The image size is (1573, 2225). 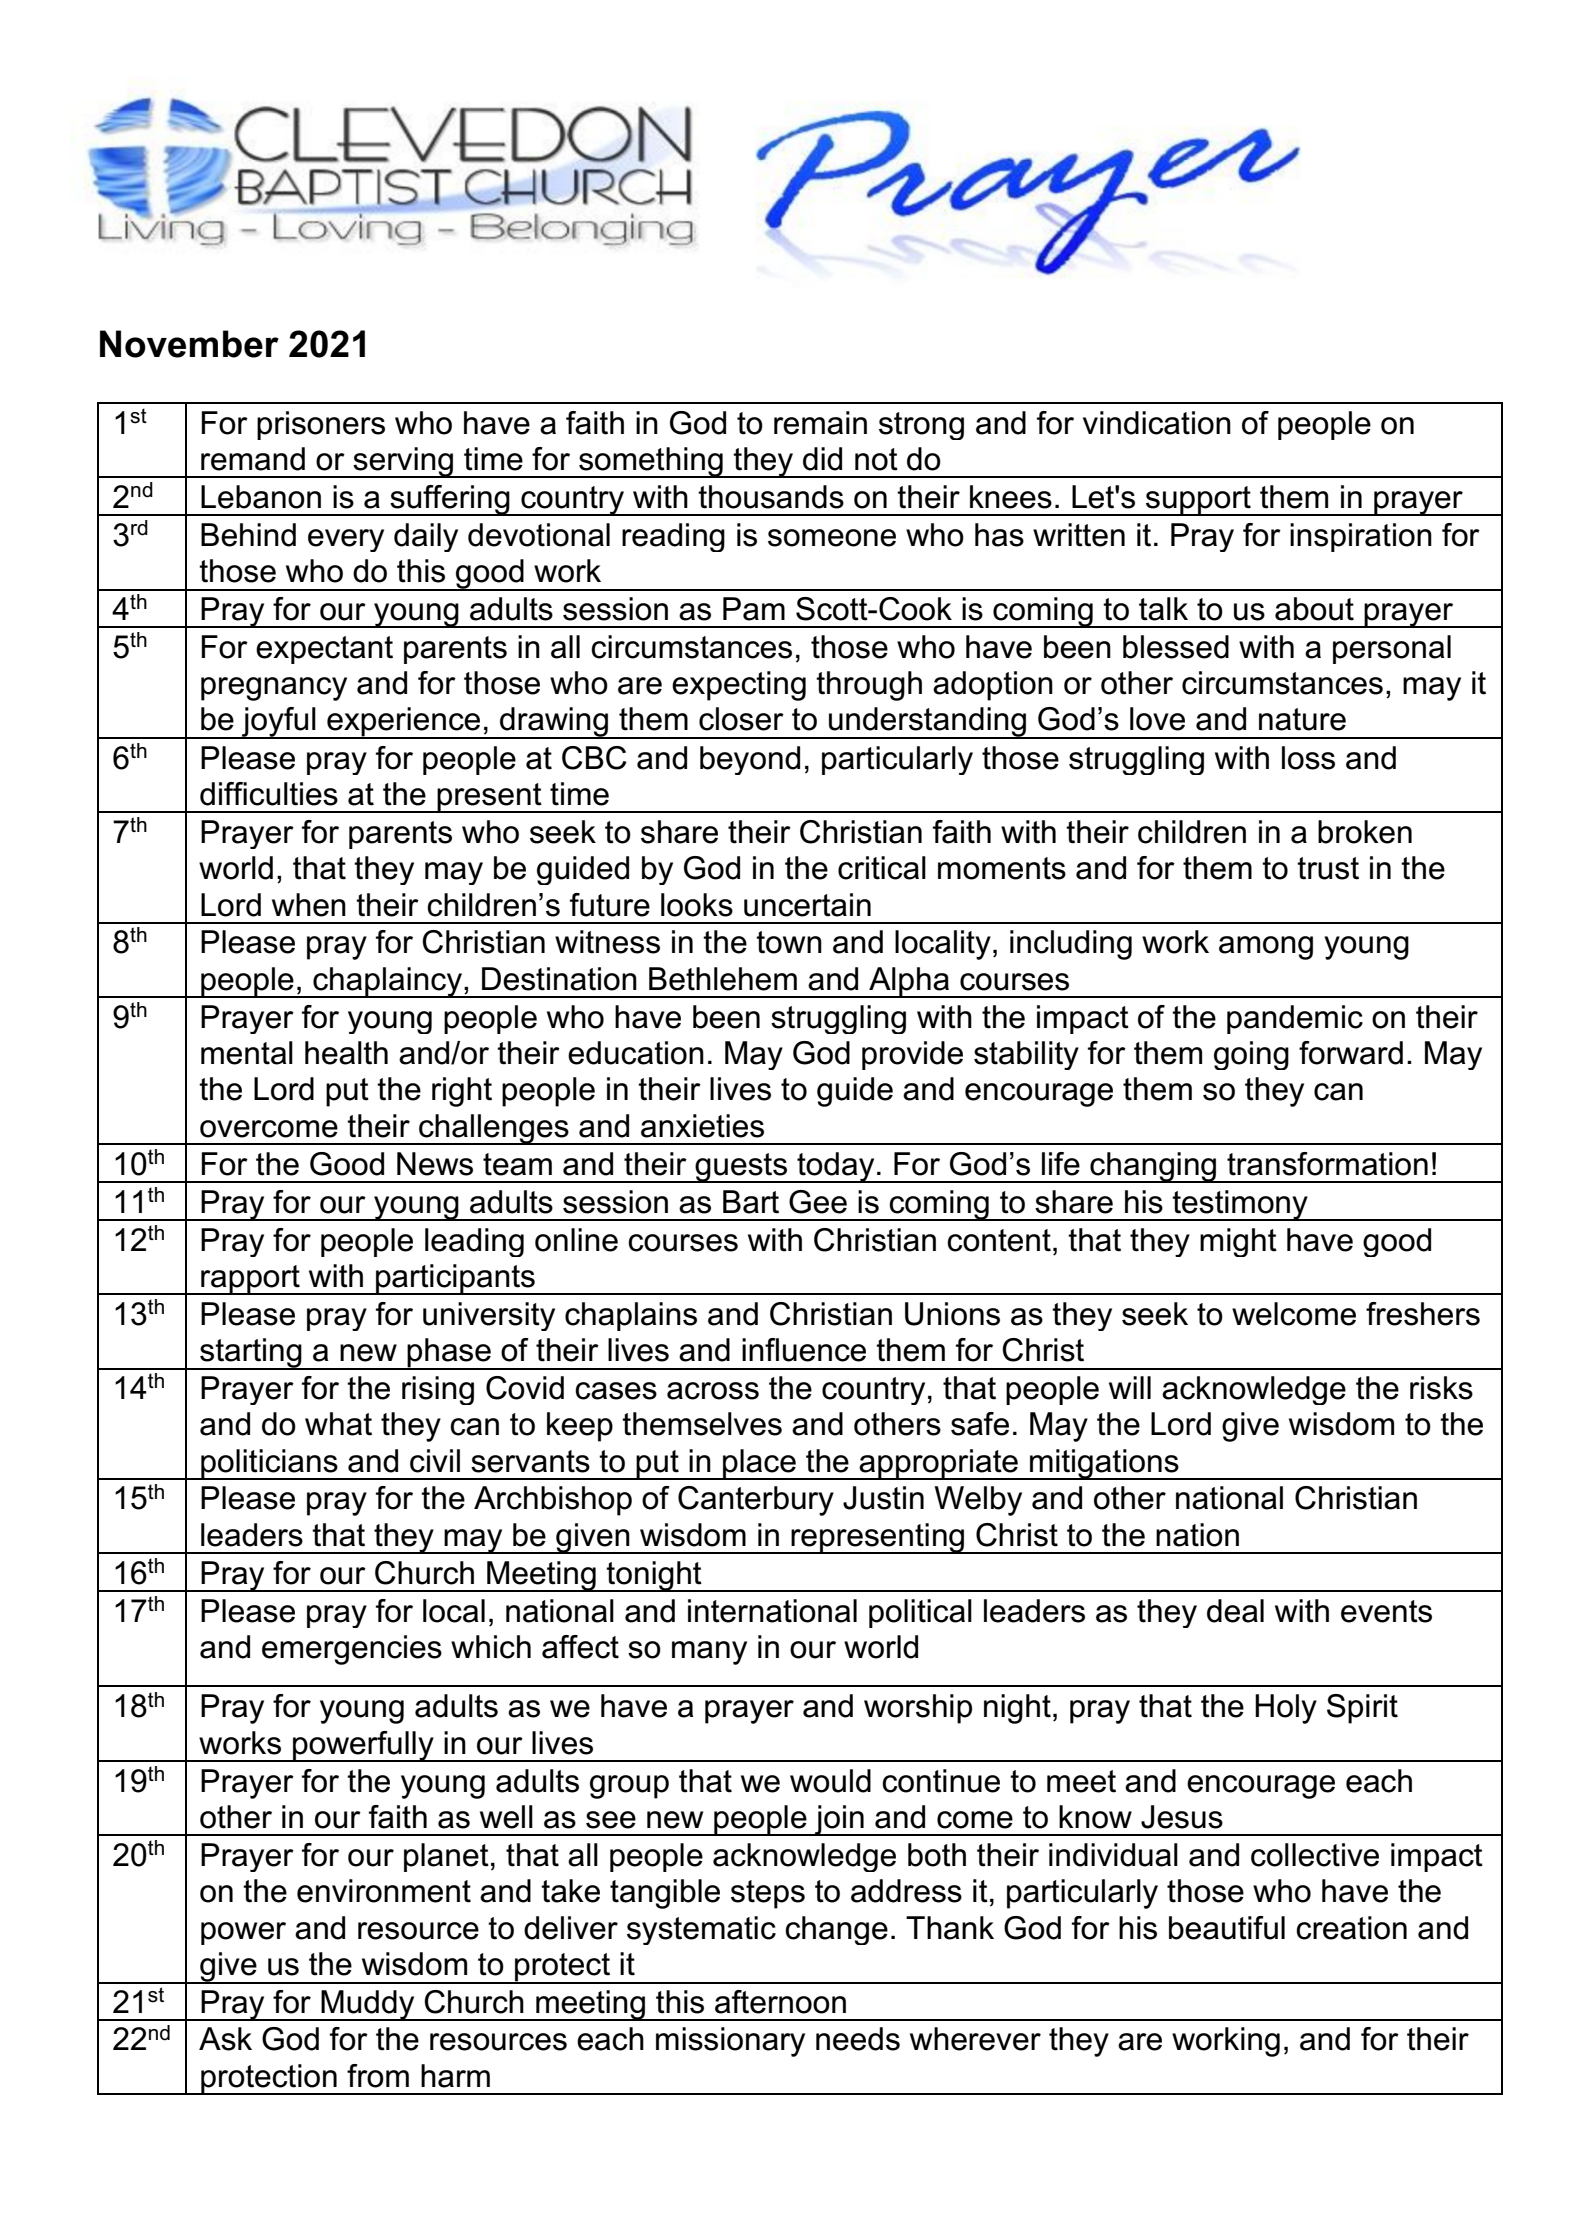 What do you see at coordinates (321, 425) in the page?
I see `prisoners` at bounding box center [321, 425].
